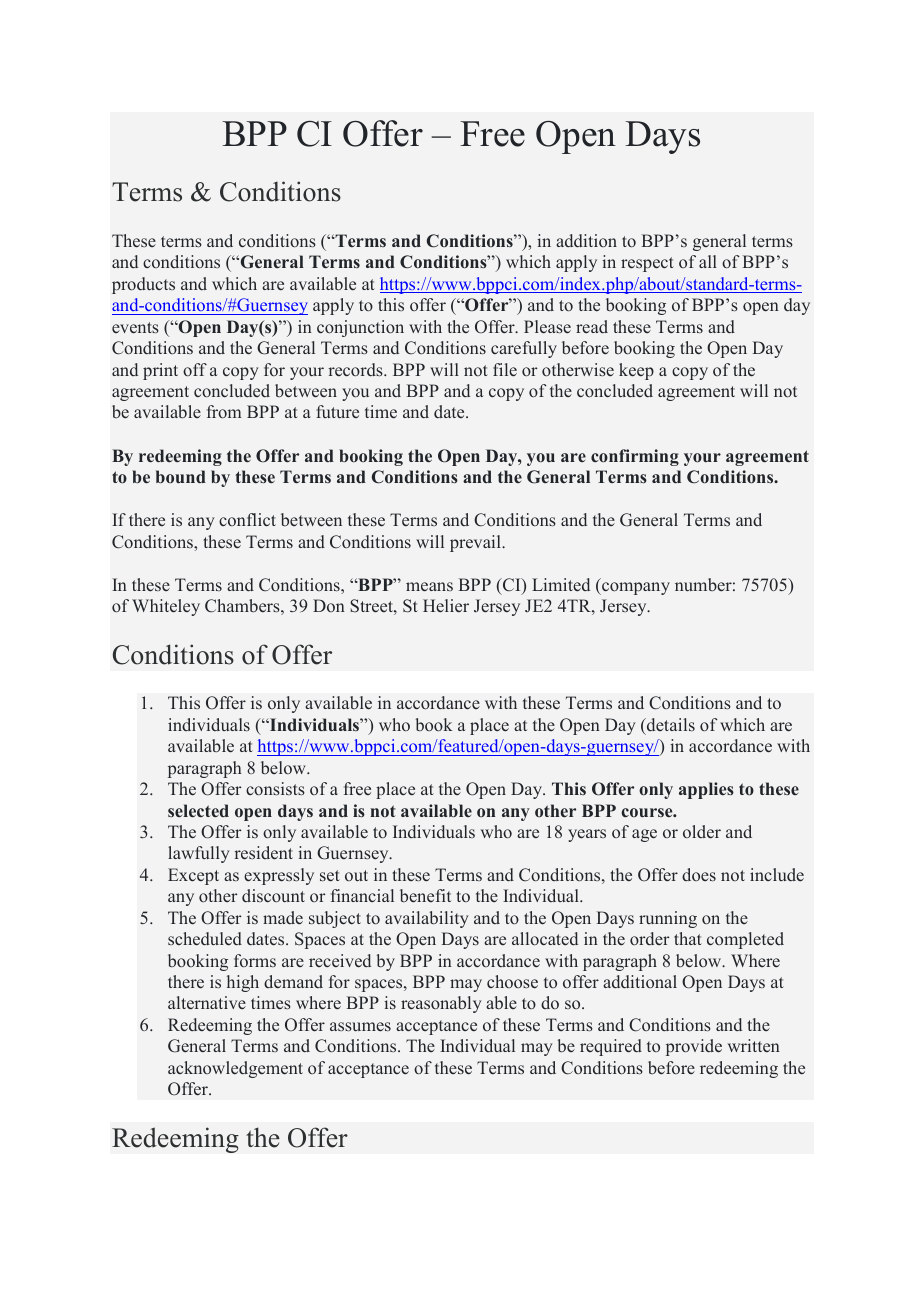  What do you see at coordinates (235, 1069) in the page?
I see `acknowledgement` at bounding box center [235, 1069].
